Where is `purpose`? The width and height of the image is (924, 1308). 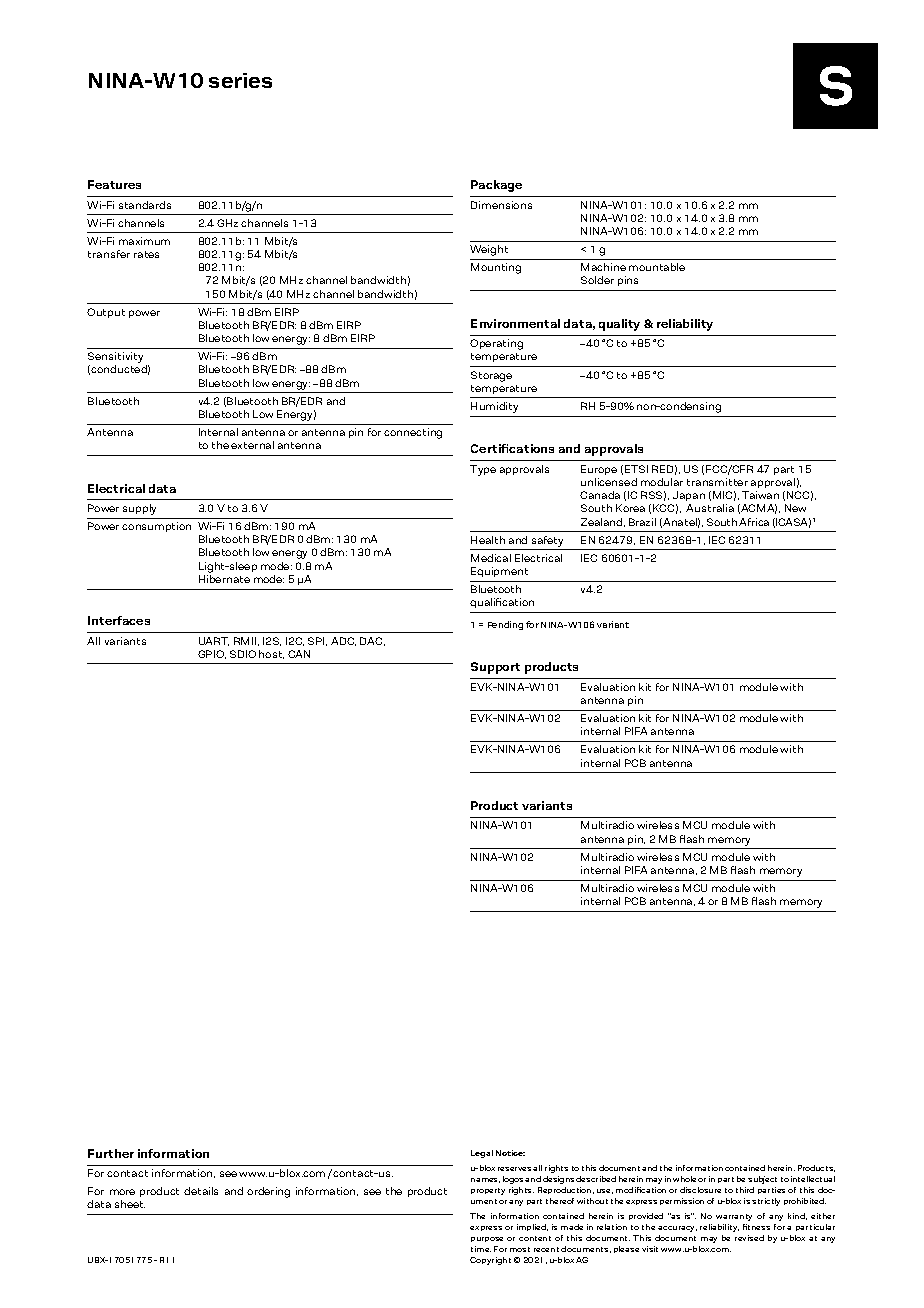 purpose is located at coordinates (487, 1239).
